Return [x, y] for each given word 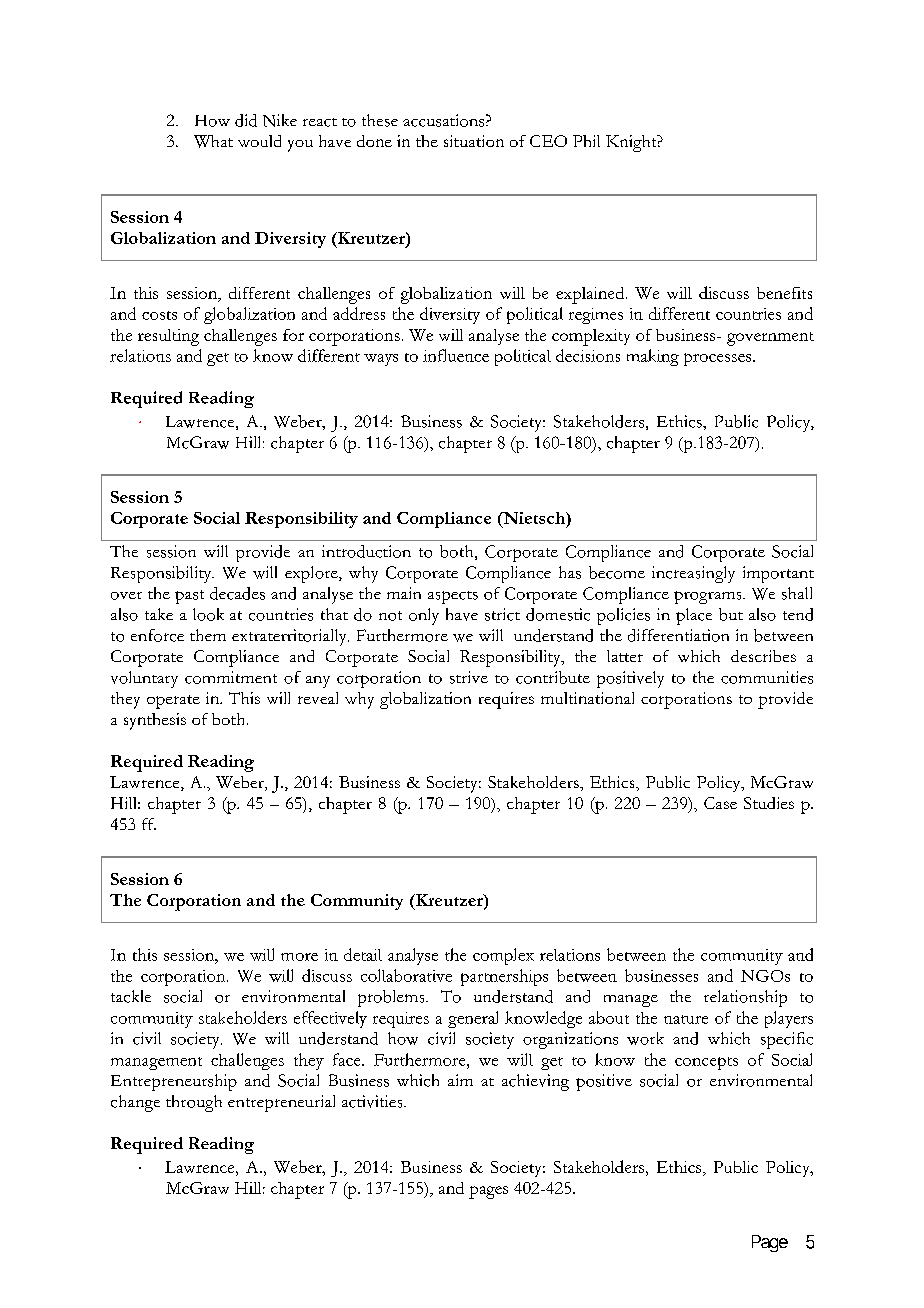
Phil [586, 141]
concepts [706, 1063]
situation [474, 141]
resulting [168, 337]
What [213, 141]
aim [460, 1080]
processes [719, 359]
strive [469, 677]
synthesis [155, 721]
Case [720, 803]
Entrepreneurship [174, 1082]
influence [456, 355]
